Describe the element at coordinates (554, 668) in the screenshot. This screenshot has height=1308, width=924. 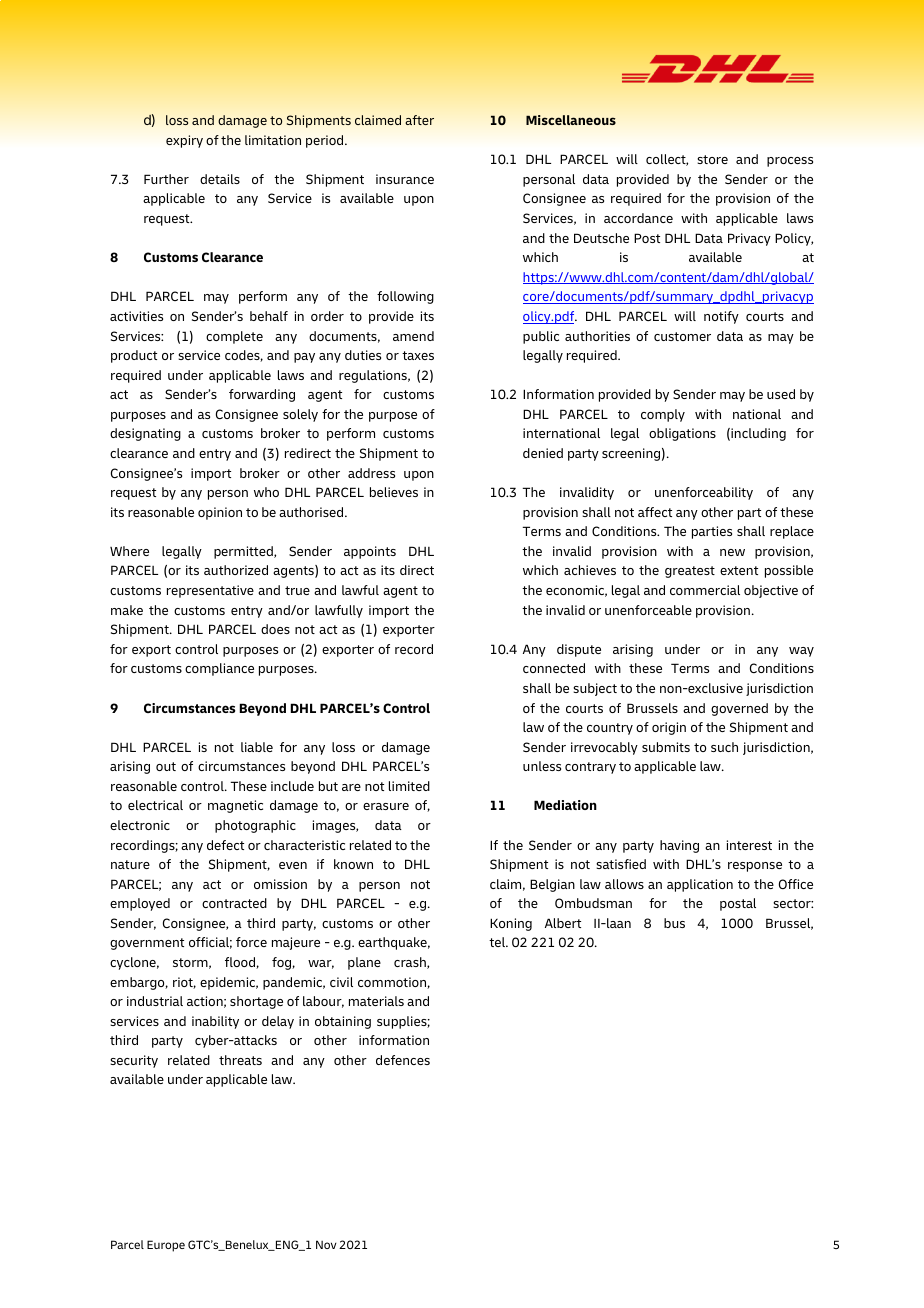
I see `connected` at that location.
